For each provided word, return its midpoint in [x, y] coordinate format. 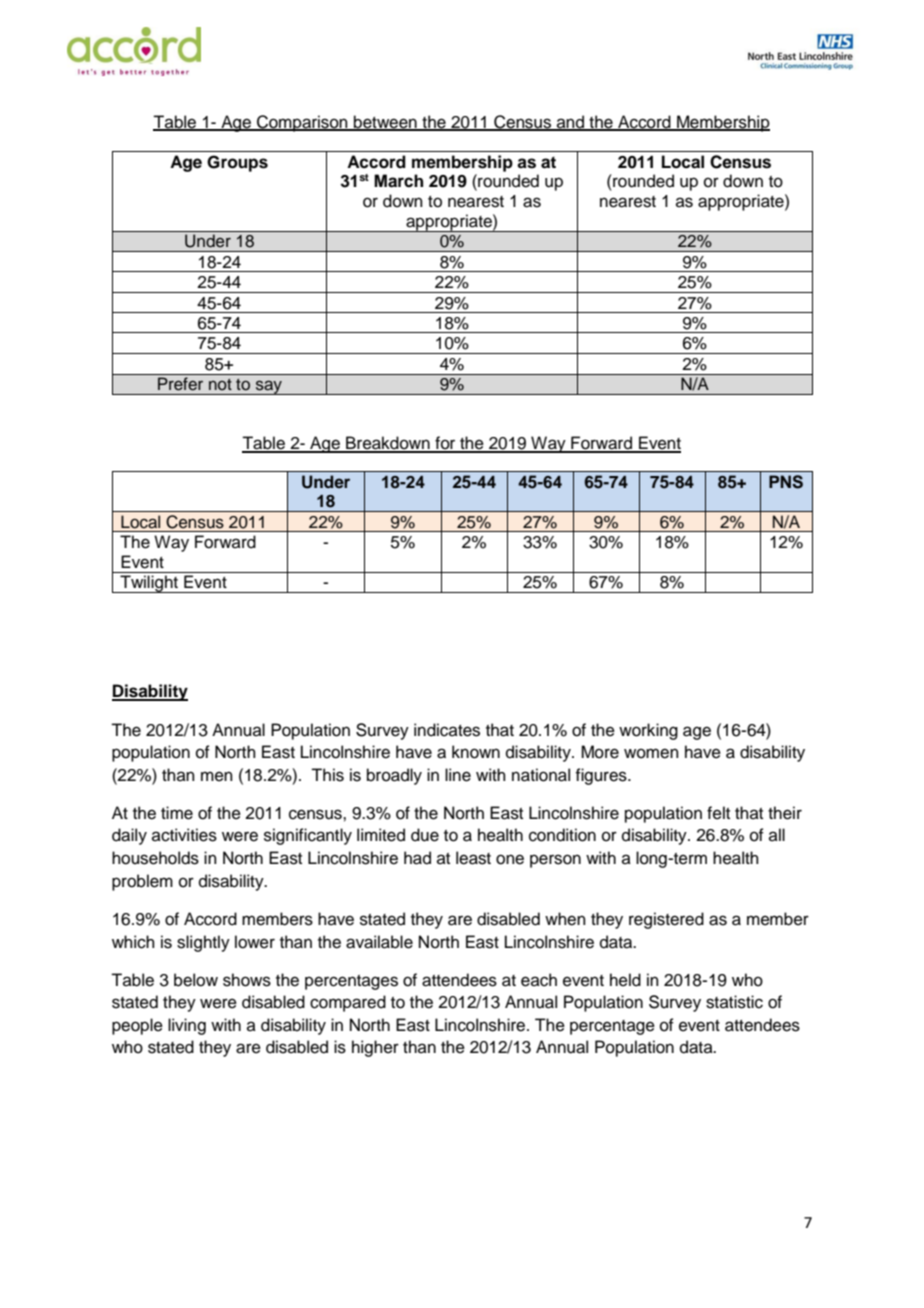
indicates [447, 730]
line [458, 775]
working [648, 731]
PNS [786, 482]
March [398, 181]
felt [718, 813]
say [269, 387]
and [570, 122]
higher [375, 1048]
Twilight [149, 584]
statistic [734, 1002]
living [187, 1026]
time [177, 813]
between [385, 122]
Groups [237, 163]
